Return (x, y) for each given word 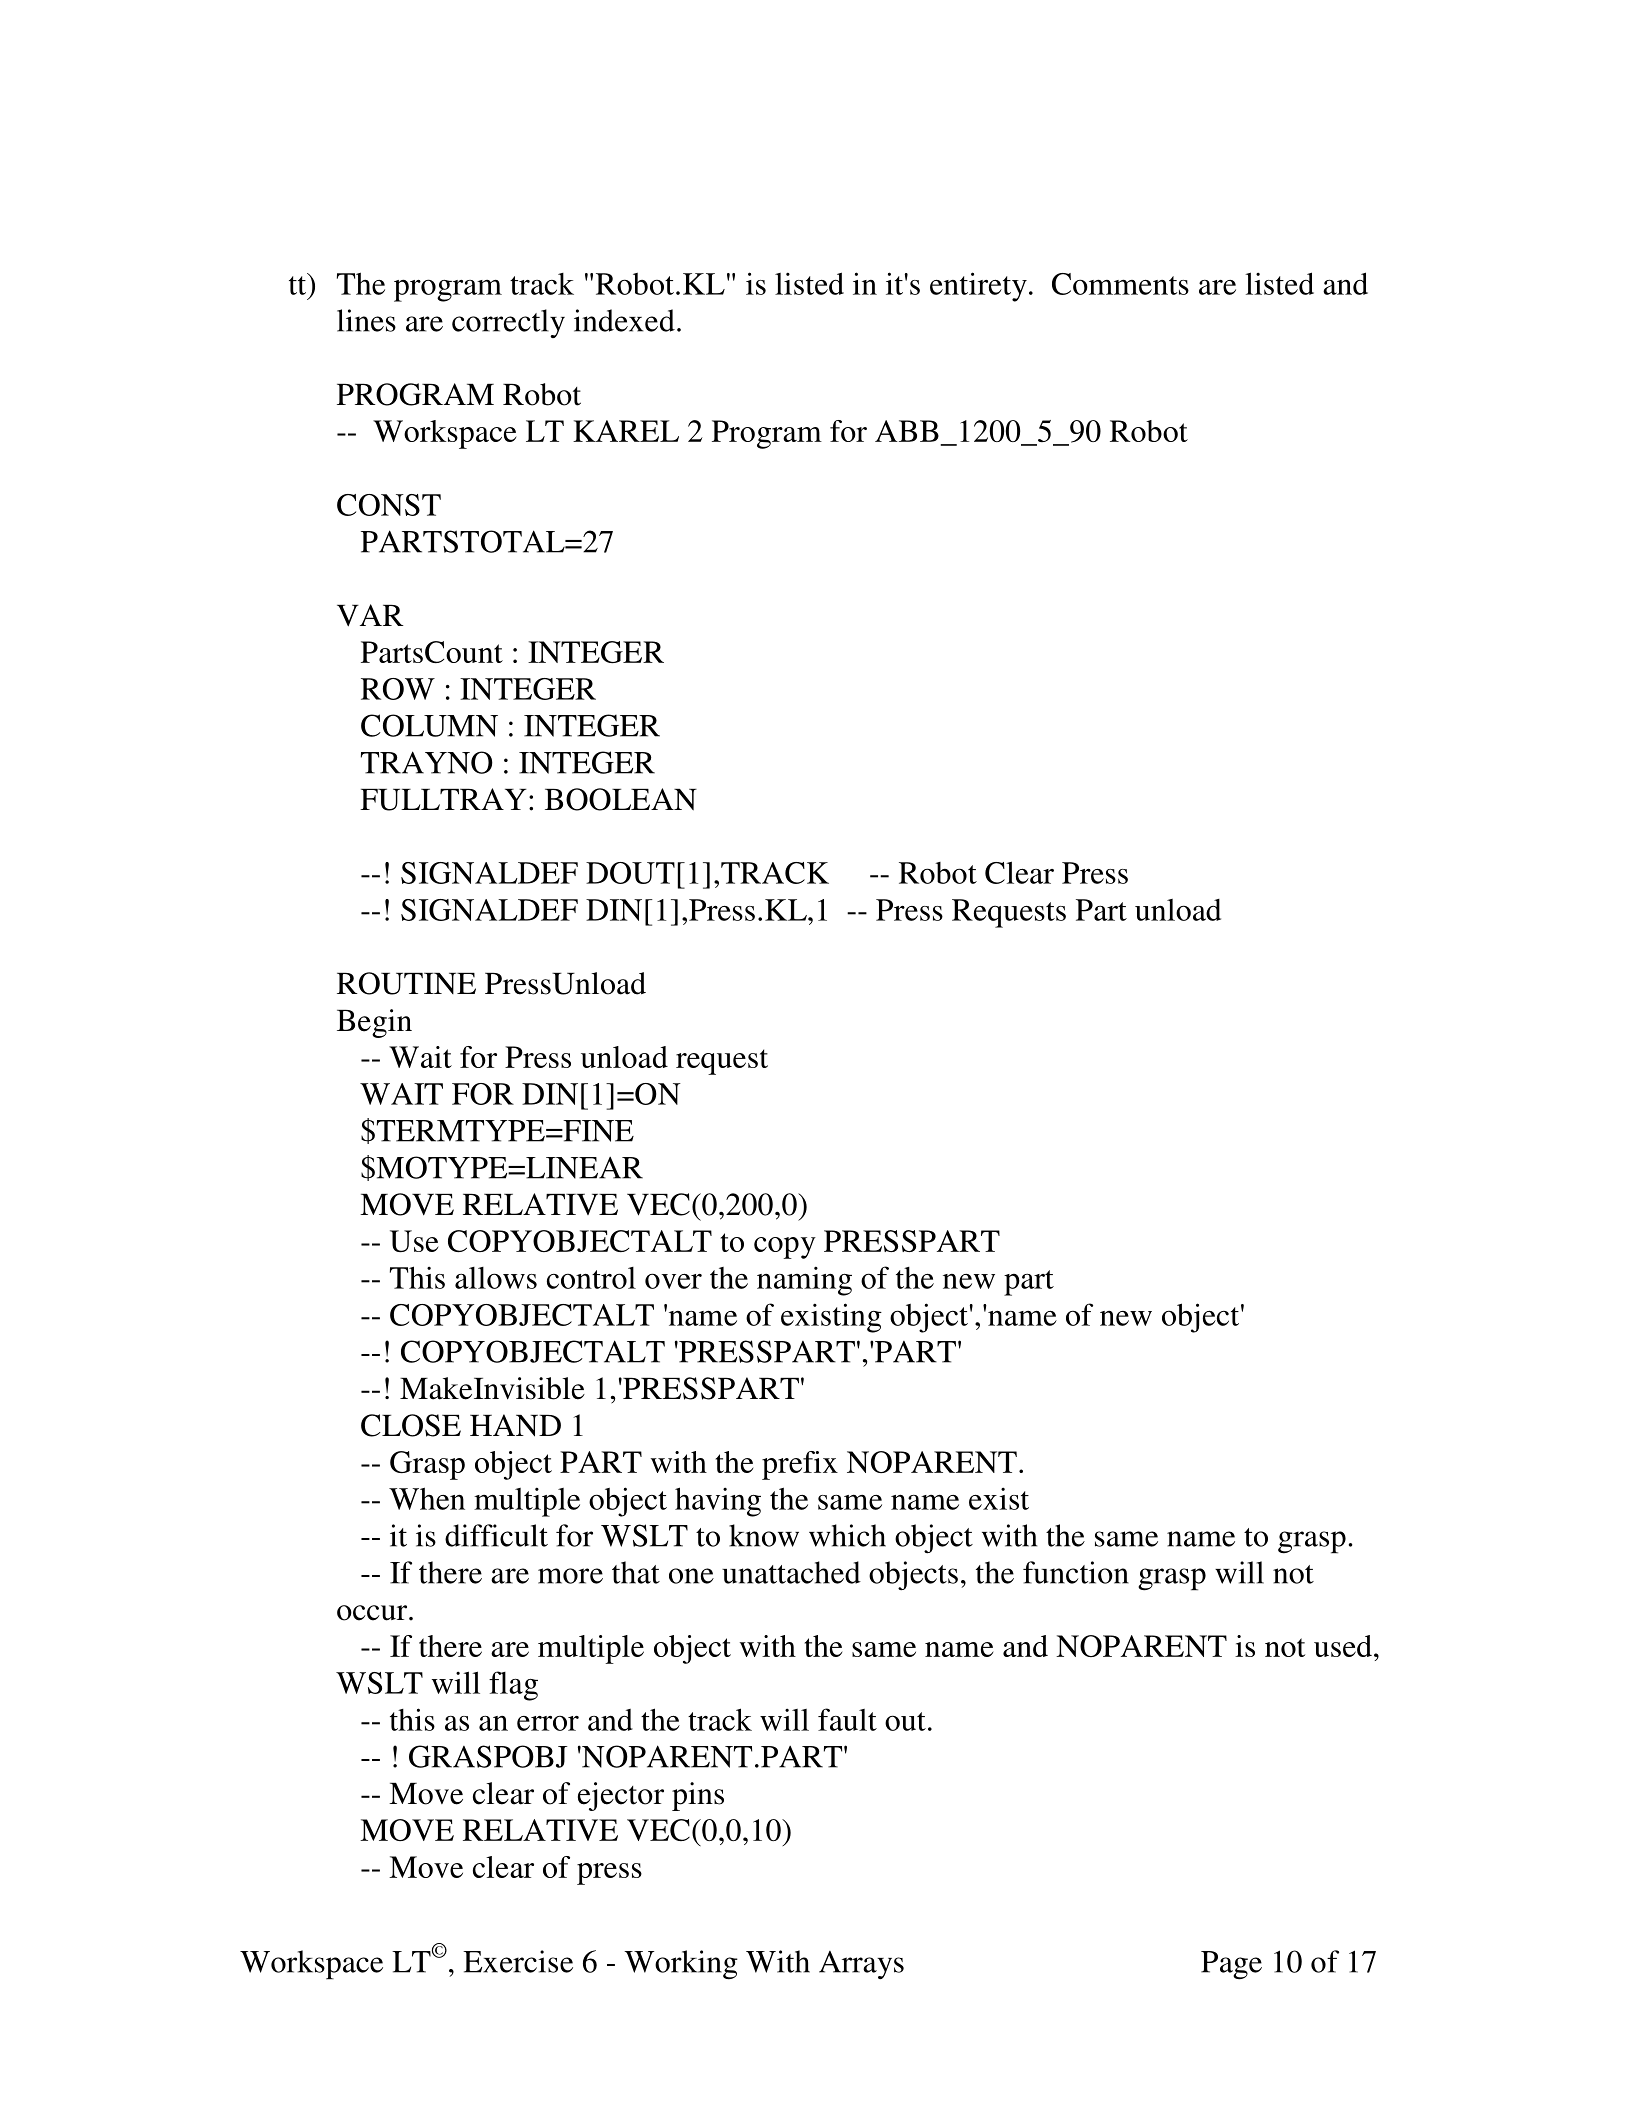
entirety (978, 287)
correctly (508, 323)
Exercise (518, 1961)
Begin (374, 1023)
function (1076, 1572)
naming (804, 1281)
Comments (1120, 284)
